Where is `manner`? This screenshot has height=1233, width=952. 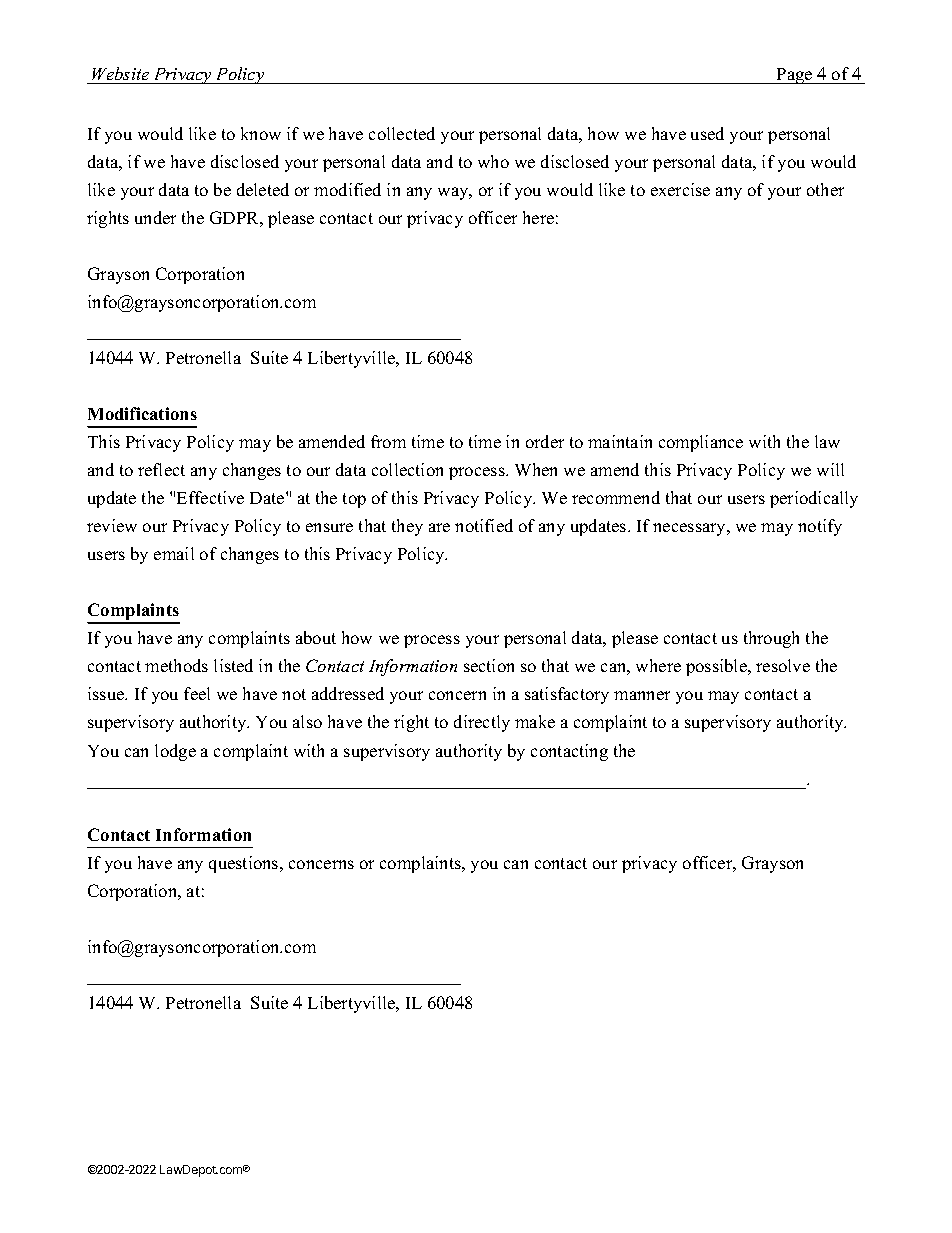
manner is located at coordinates (642, 695).
